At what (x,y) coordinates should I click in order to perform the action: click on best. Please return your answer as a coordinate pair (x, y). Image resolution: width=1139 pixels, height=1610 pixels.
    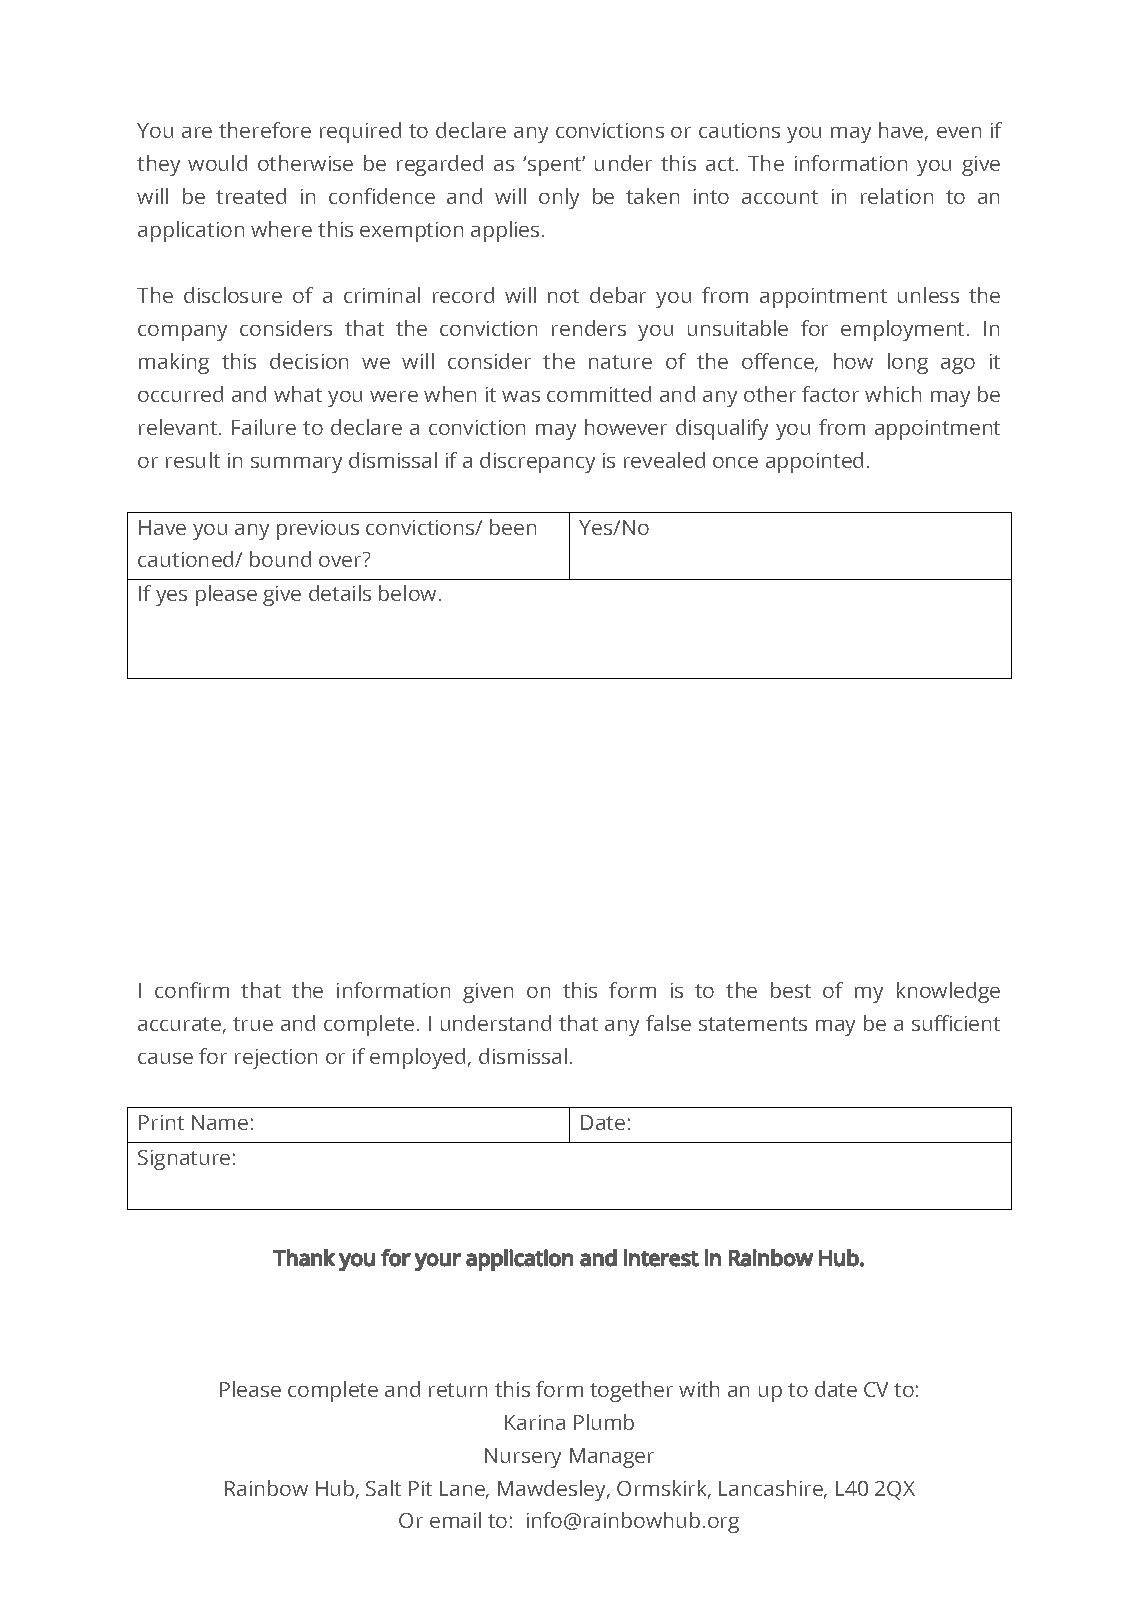
    Looking at the image, I should click on (791, 990).
